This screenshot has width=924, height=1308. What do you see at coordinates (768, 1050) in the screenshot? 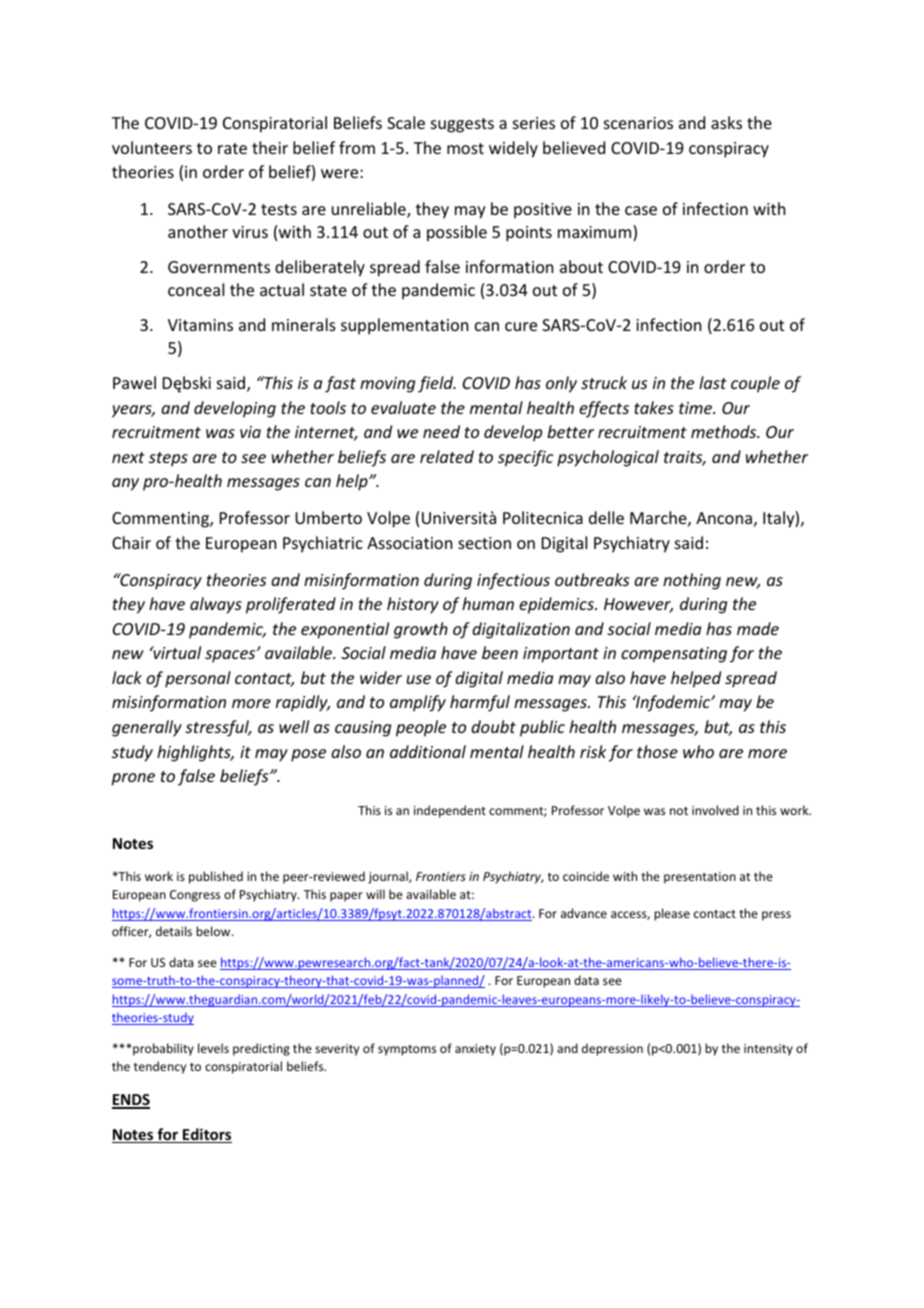
I see `intensity` at bounding box center [768, 1050].
